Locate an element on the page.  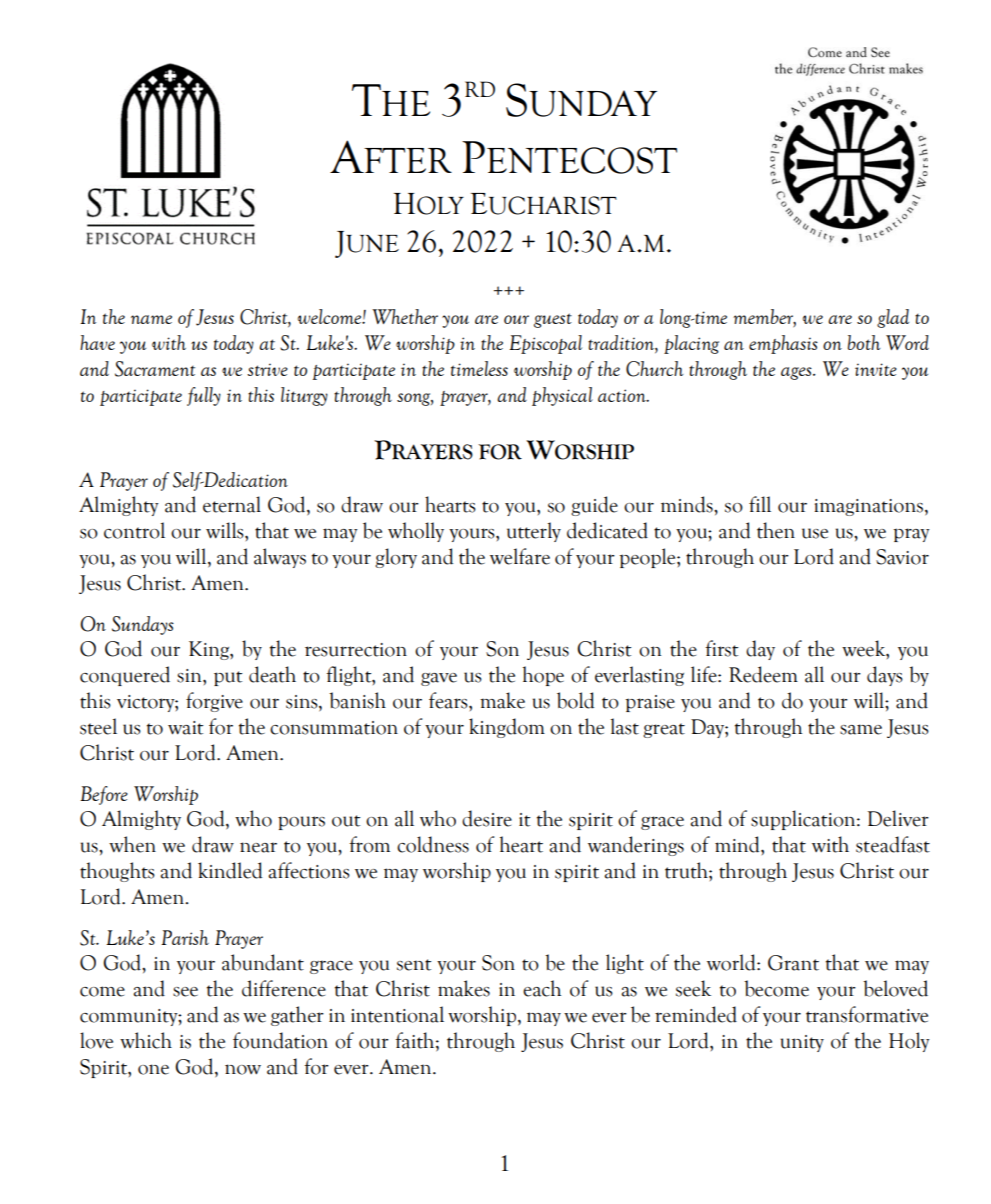
Episcopal is located at coordinates (545, 344).
